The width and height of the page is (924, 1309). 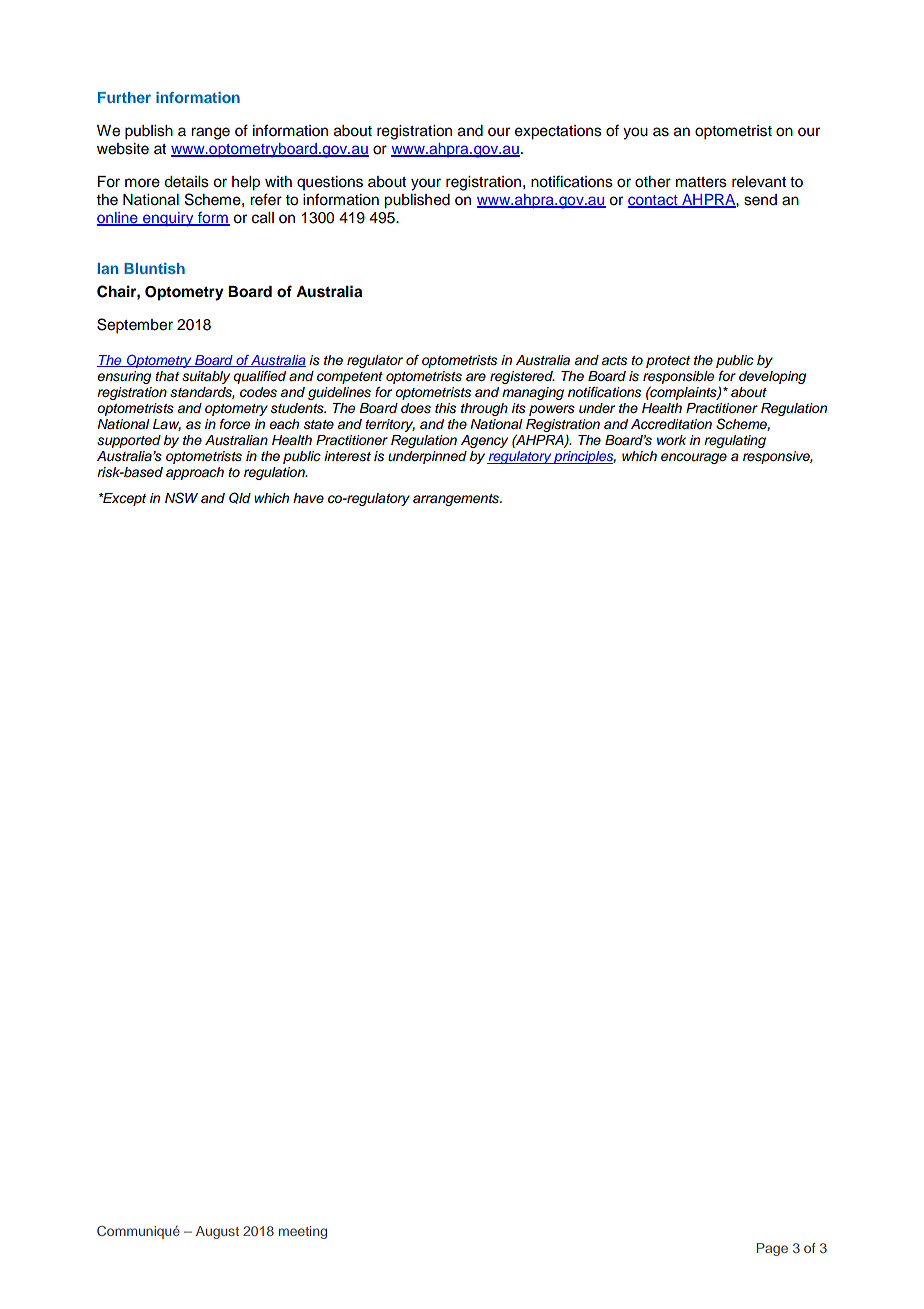 I want to click on August, so click(x=217, y=1232).
